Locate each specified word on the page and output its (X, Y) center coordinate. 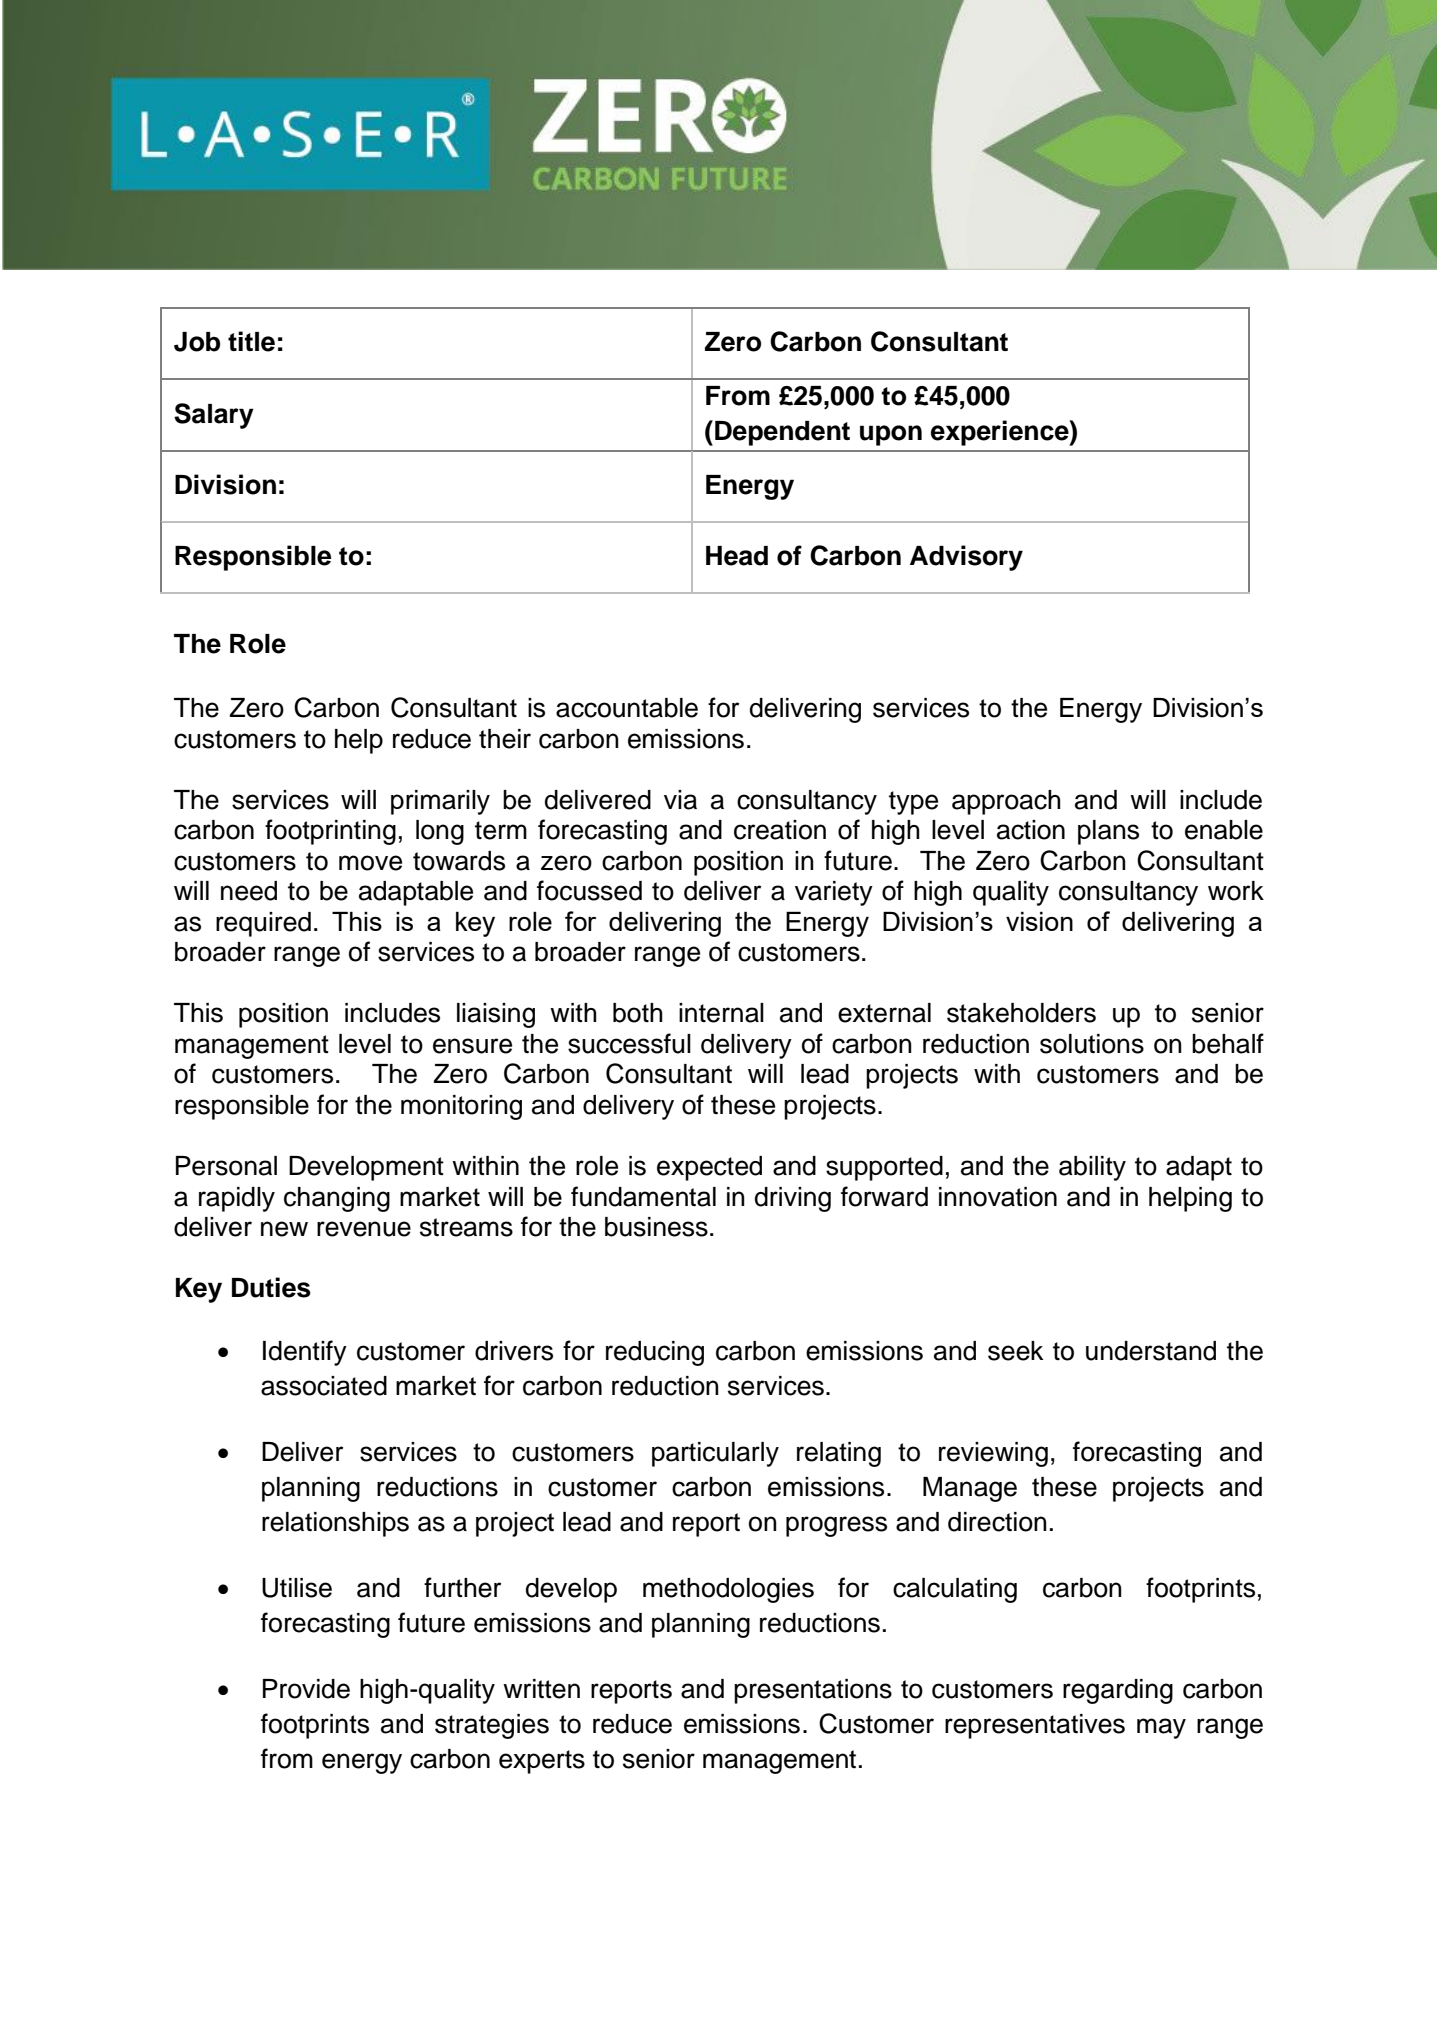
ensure (472, 1046)
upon (891, 435)
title (251, 341)
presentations (813, 1691)
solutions (1092, 1044)
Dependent (782, 433)
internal (721, 1013)
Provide (306, 1689)
